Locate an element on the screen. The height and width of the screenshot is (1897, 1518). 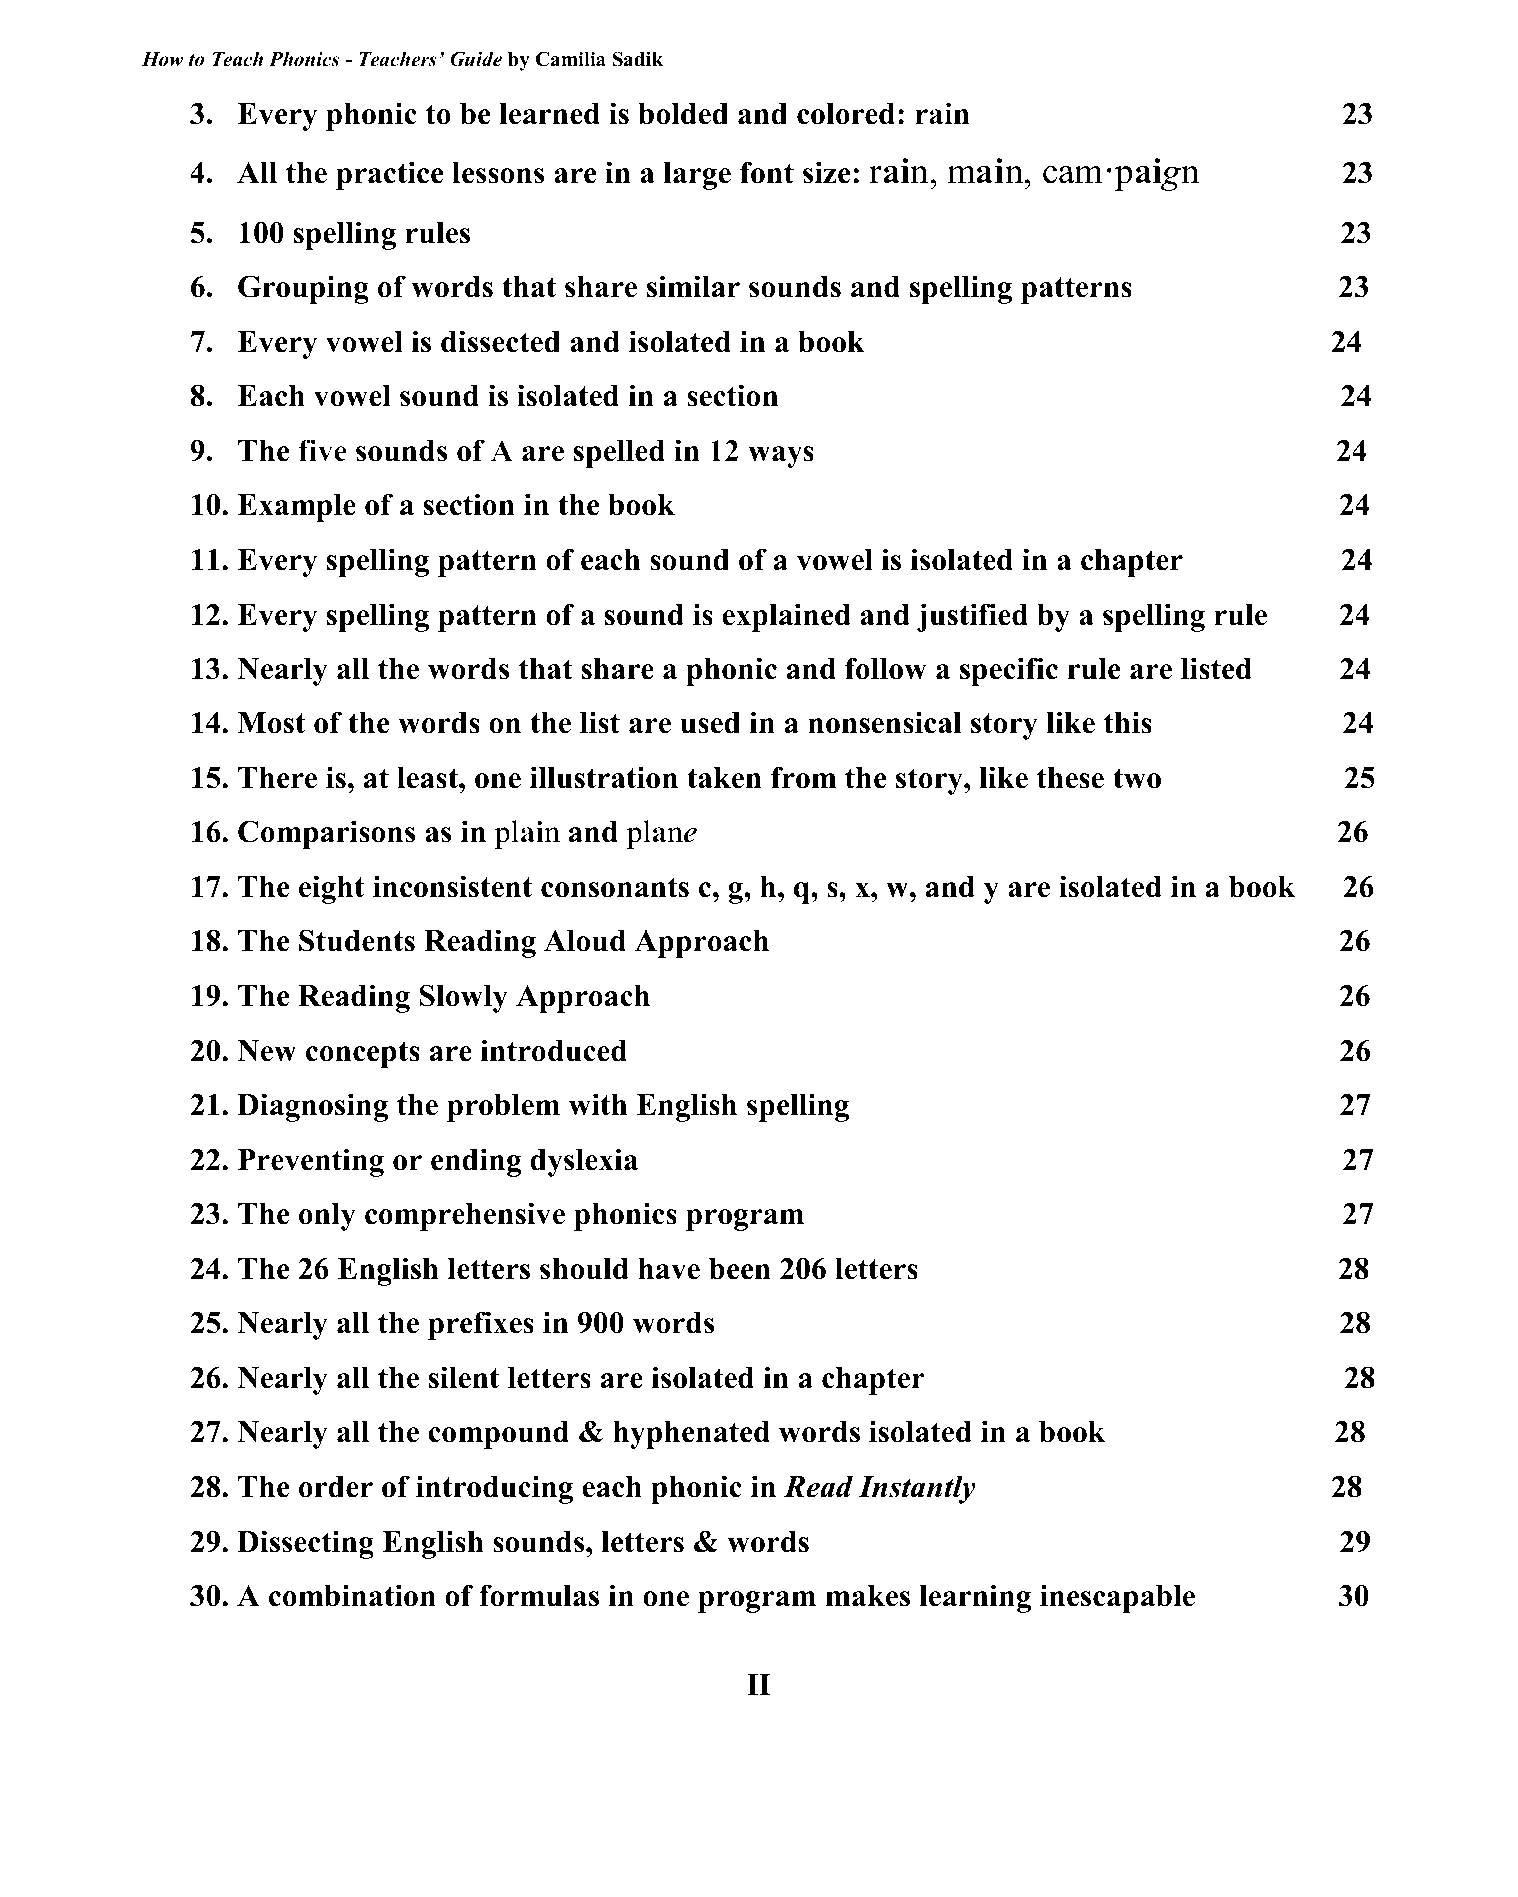
main is located at coordinates (986, 170).
